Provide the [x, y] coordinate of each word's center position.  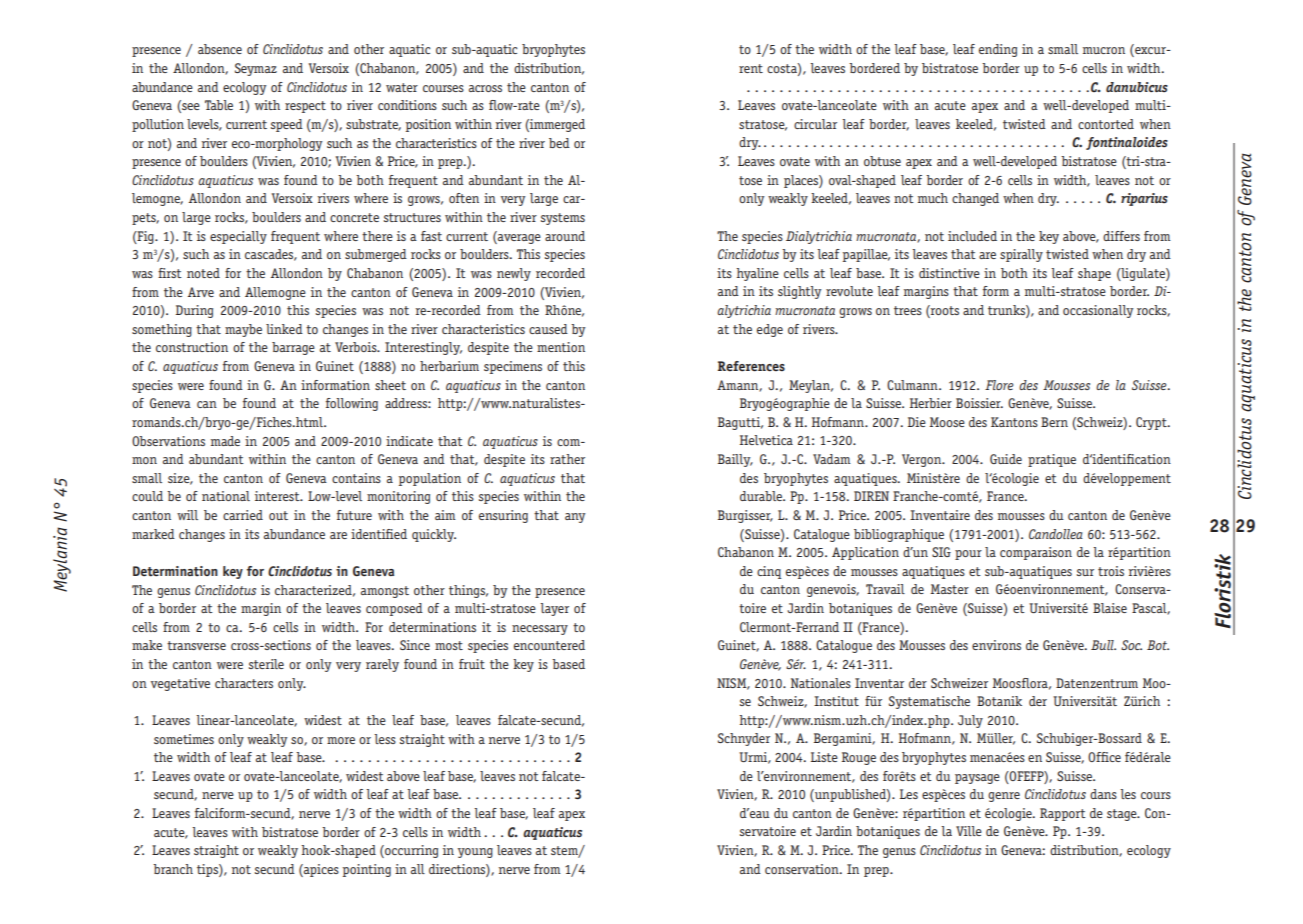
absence [220, 49]
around [565, 236]
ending [998, 50]
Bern [1054, 422]
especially [238, 237]
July [970, 721]
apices [320, 870]
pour [968, 555]
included [972, 236]
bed [559, 143]
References [751, 366]
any [575, 518]
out [278, 515]
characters [244, 683]
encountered [549, 645]
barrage [293, 348]
